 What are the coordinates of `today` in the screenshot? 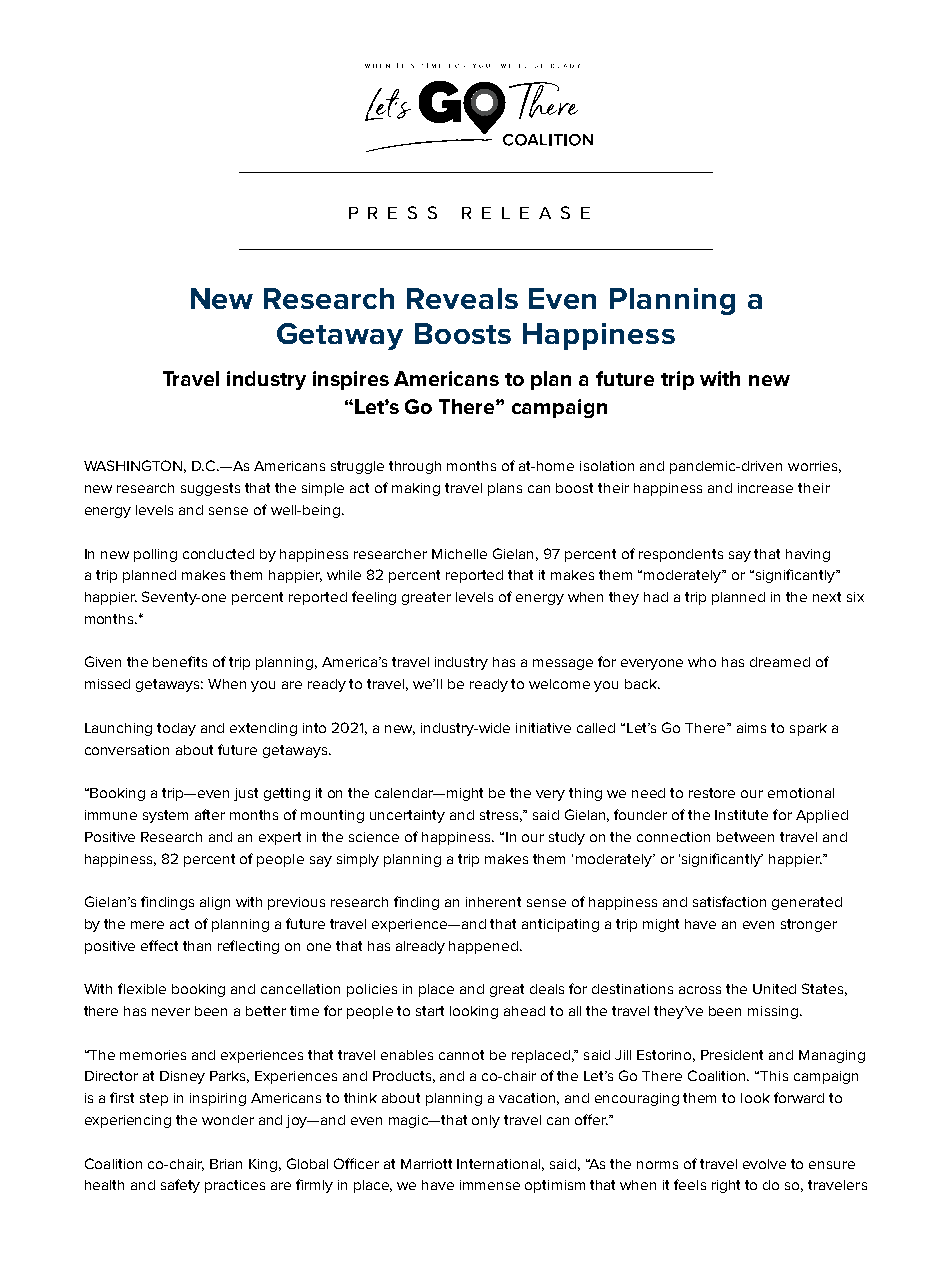 It's located at (176, 729).
